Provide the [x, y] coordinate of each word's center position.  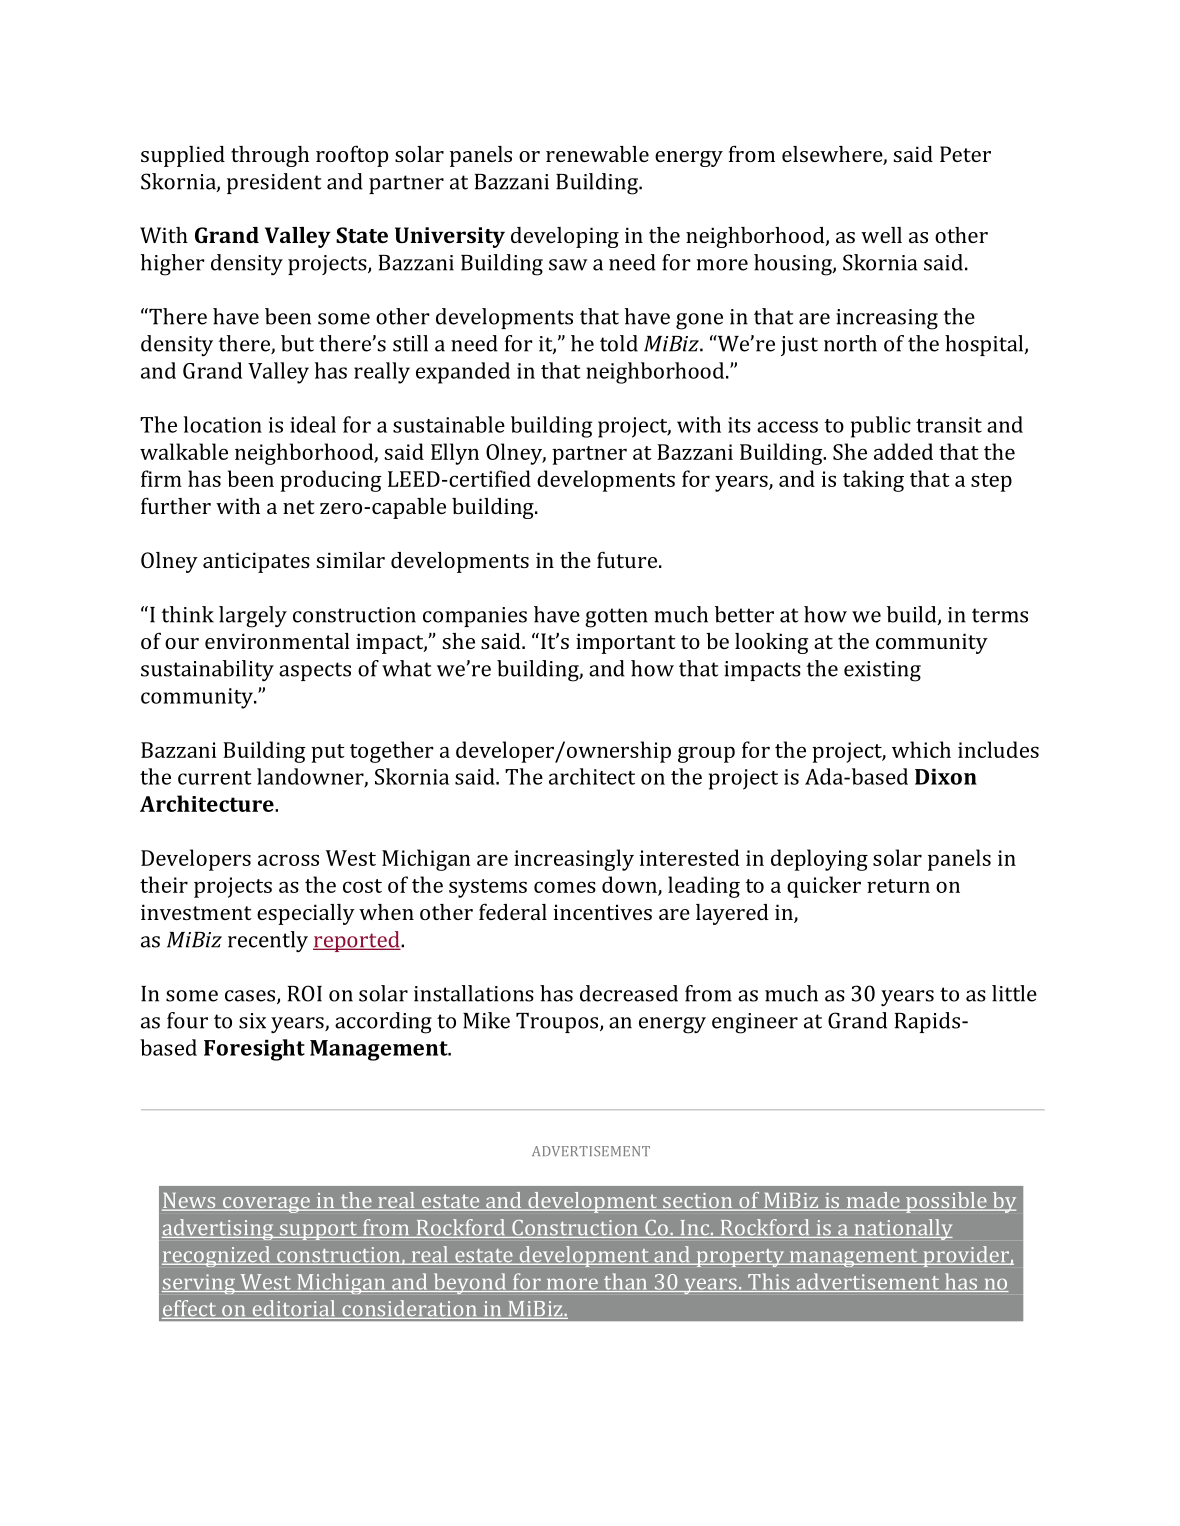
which [921, 749]
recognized [217, 1256]
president [274, 183]
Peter [965, 154]
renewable [597, 154]
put [328, 753]
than [626, 1282]
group [706, 754]
